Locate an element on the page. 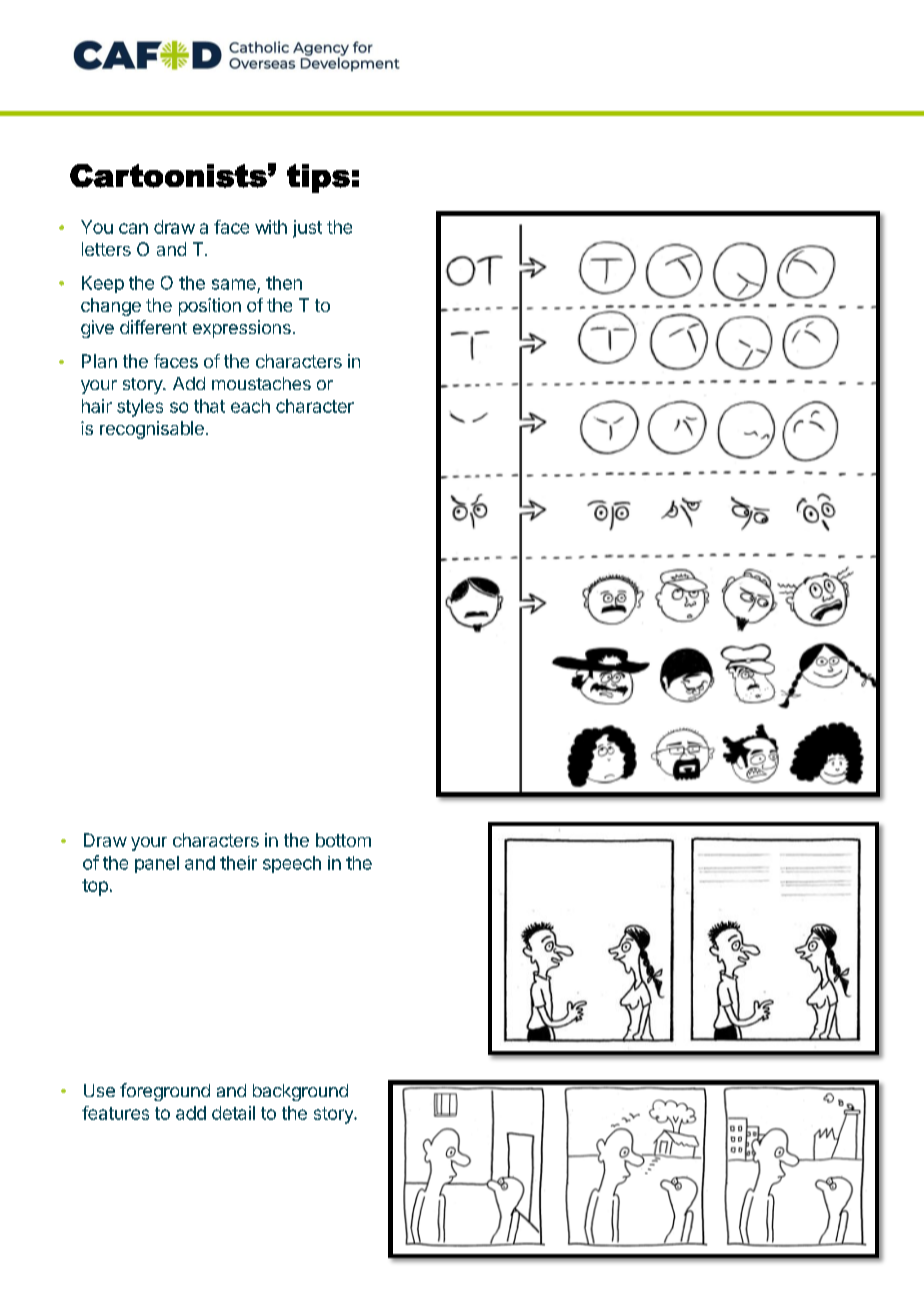 The width and height of the page is (924, 1308). bottom is located at coordinates (343, 840).
